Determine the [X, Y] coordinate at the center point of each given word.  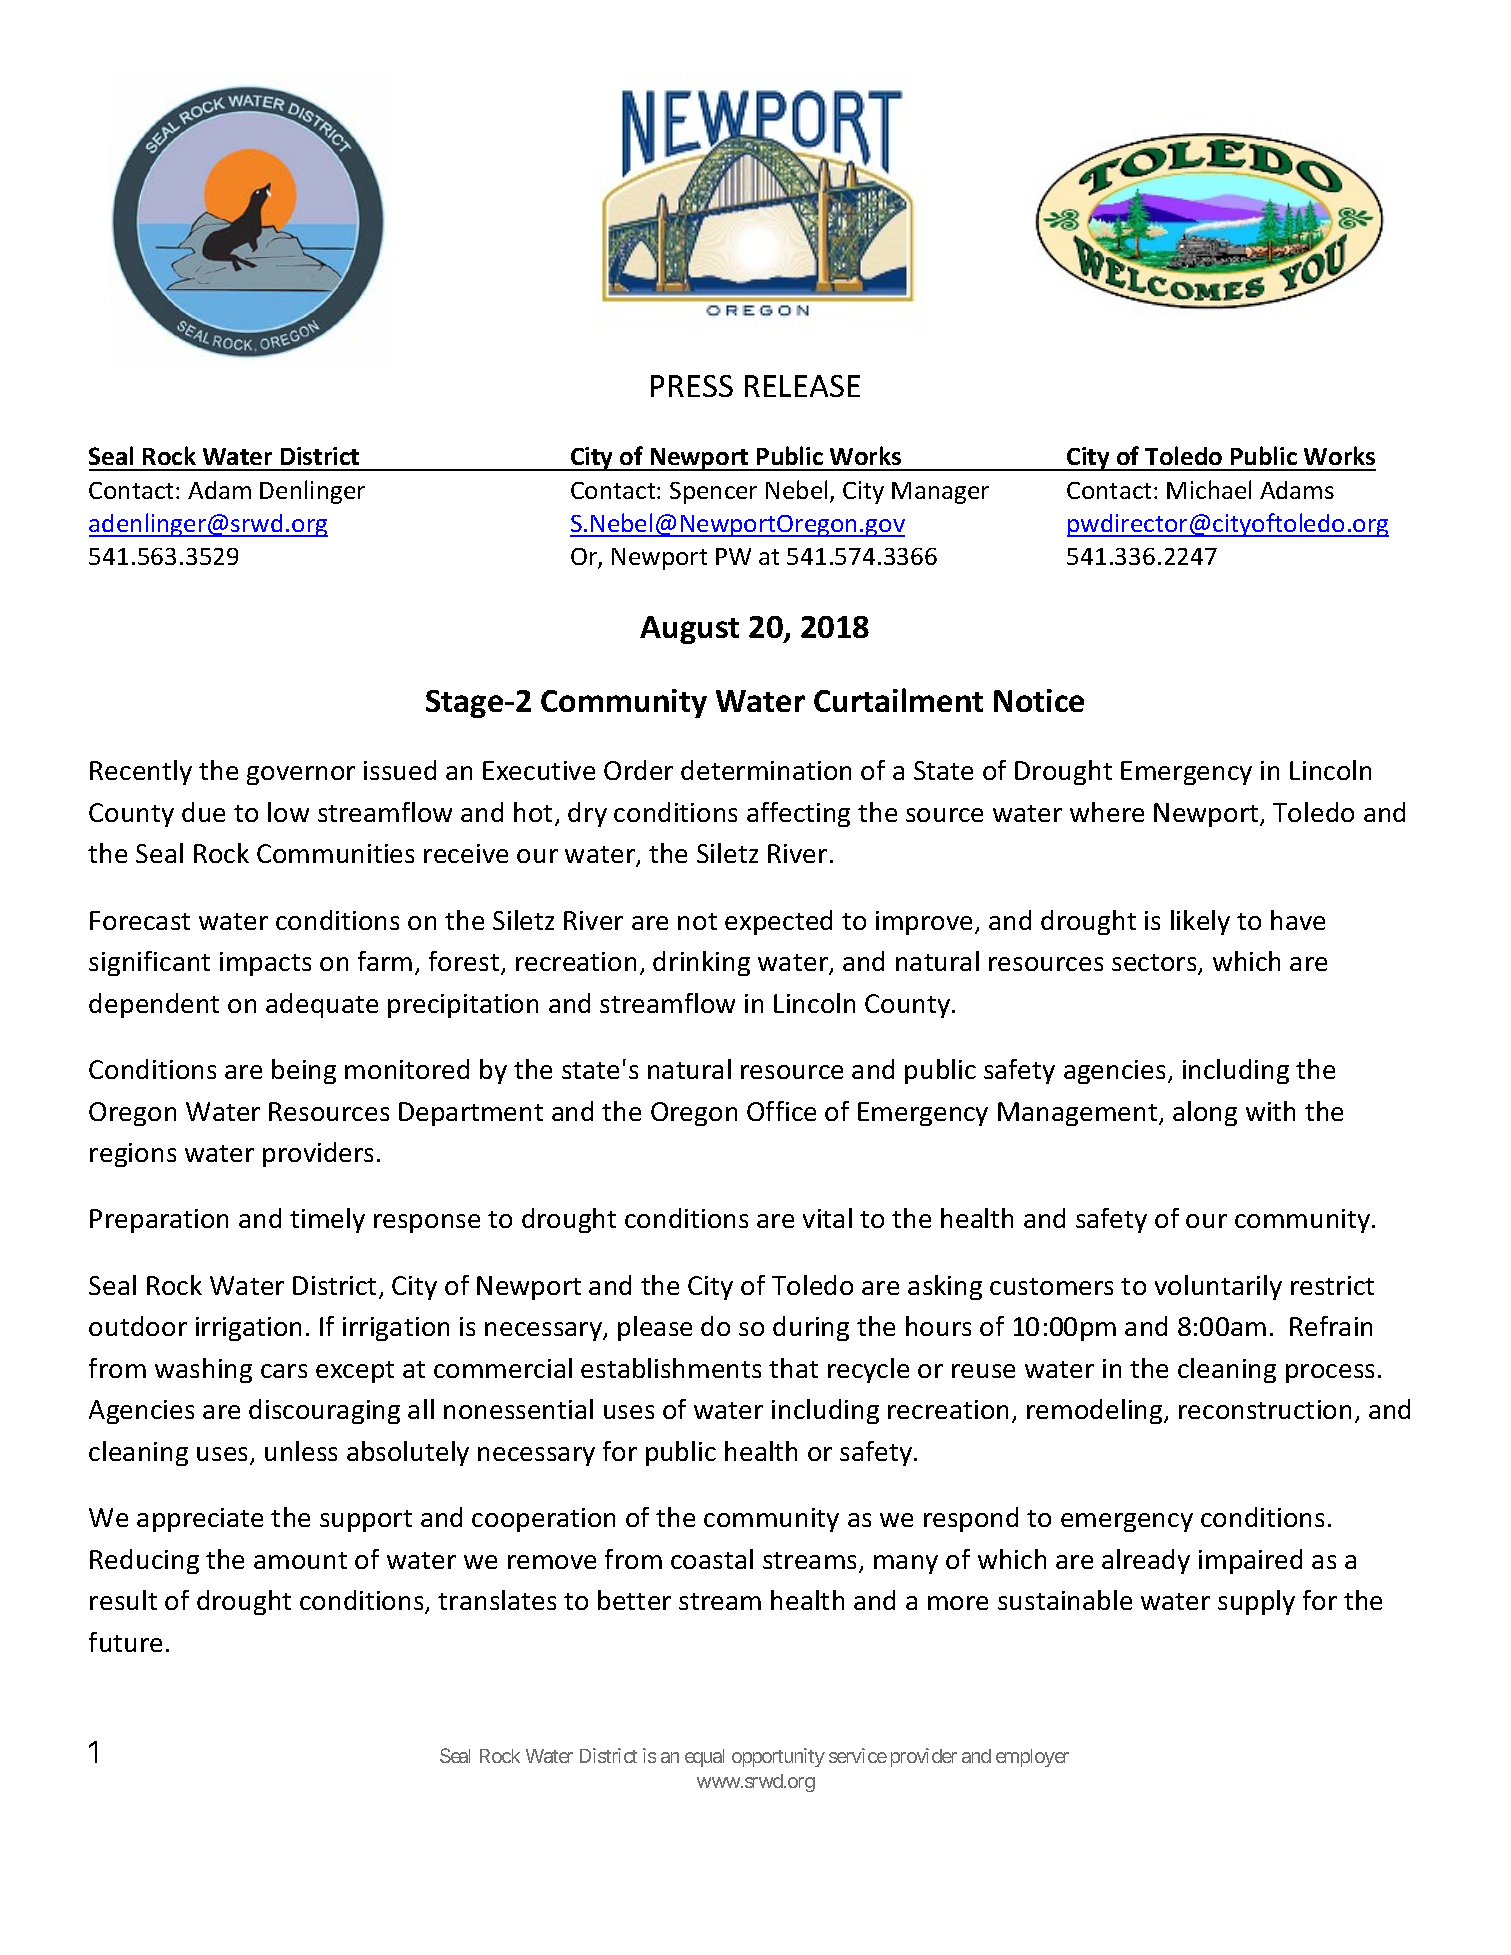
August [689, 630]
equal [704, 1758]
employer [1032, 1758]
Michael [1209, 489]
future [125, 1642]
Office [781, 1111]
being [304, 1071]
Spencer [713, 493]
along [1205, 1113]
